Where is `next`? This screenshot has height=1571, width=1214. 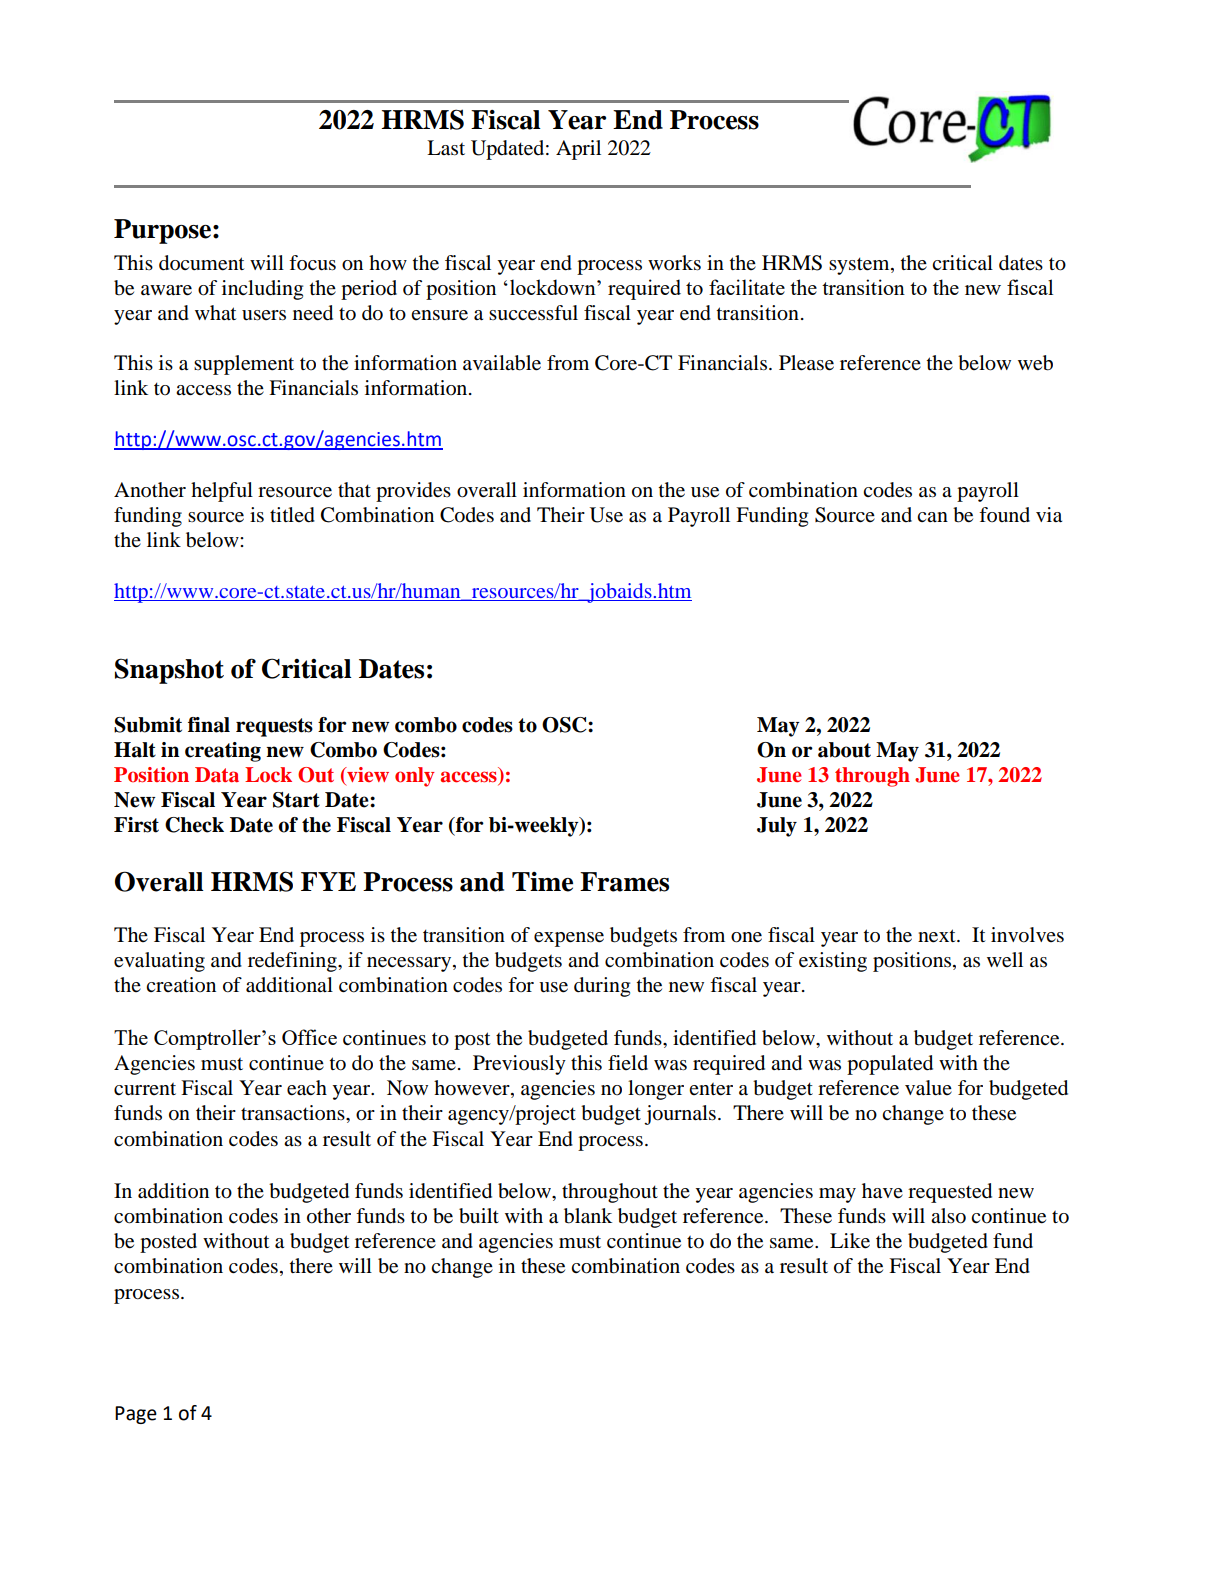
next is located at coordinates (938, 936).
